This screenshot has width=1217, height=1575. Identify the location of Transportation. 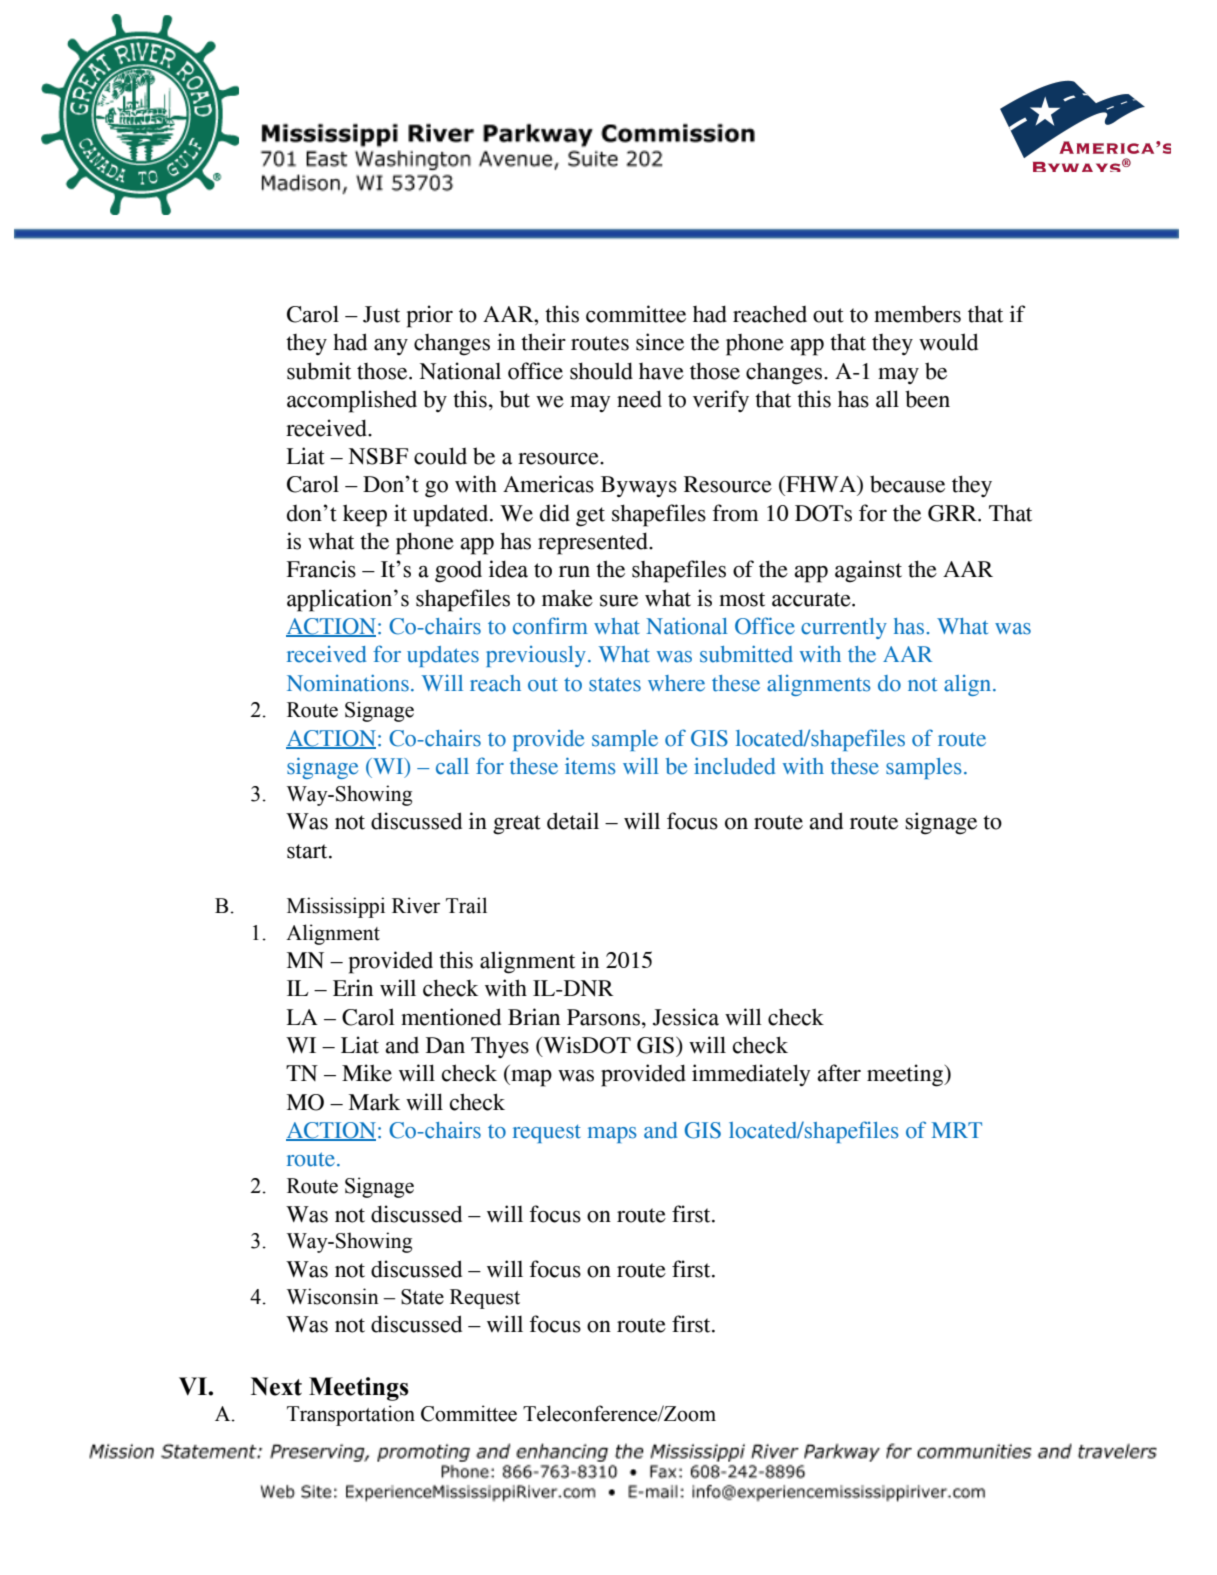
(351, 1415).
